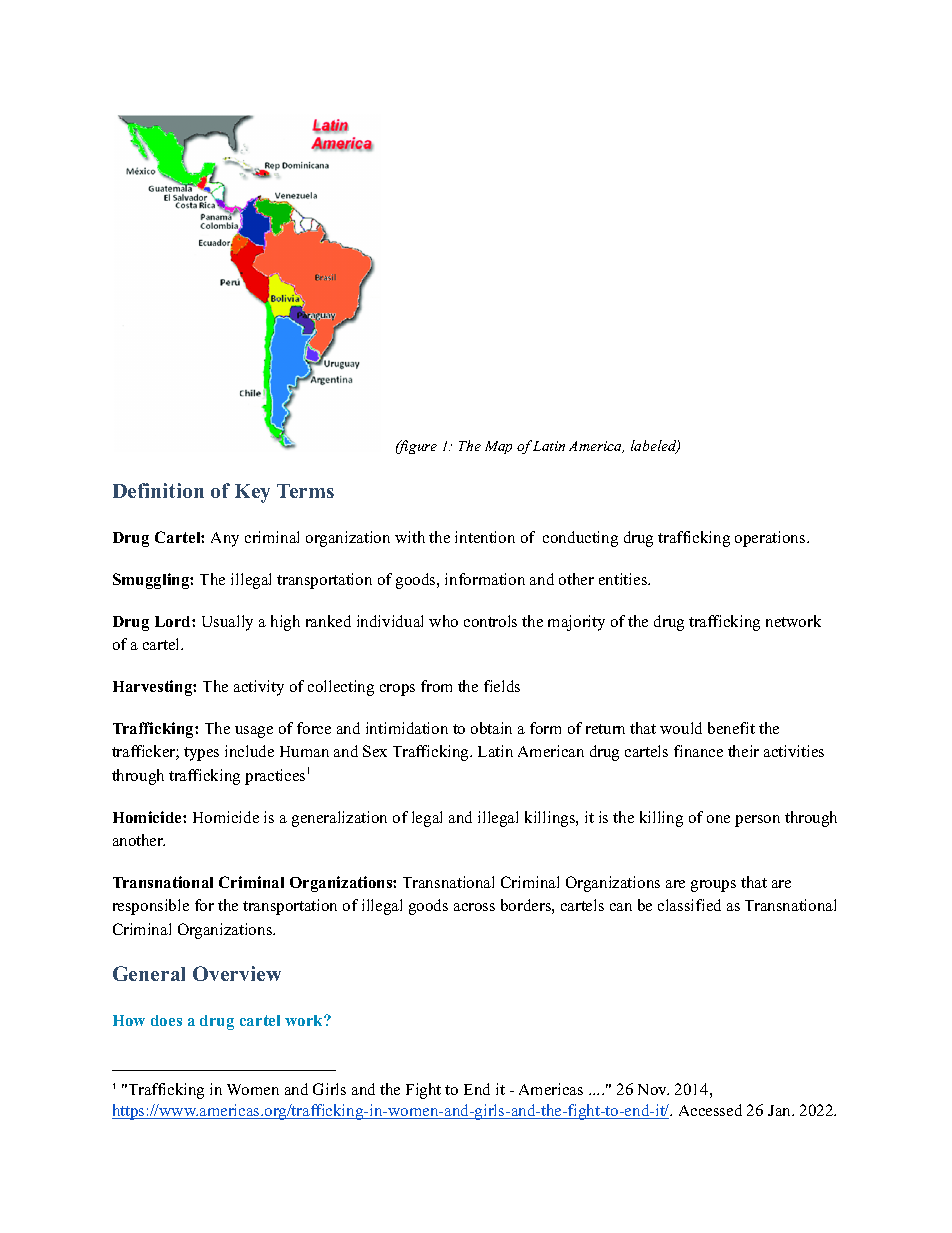 The height and width of the page is (1233, 952). I want to click on does, so click(166, 1020).
